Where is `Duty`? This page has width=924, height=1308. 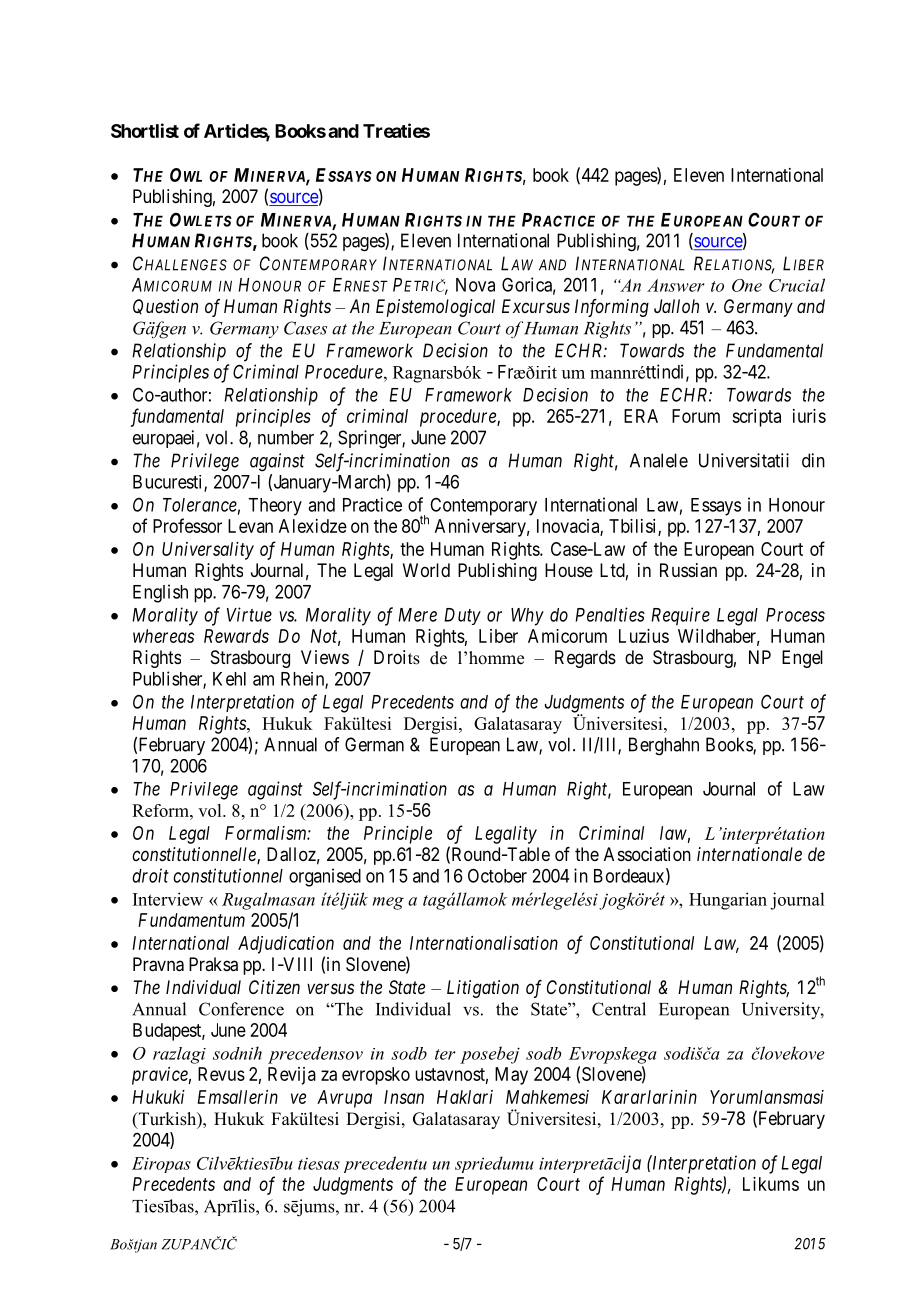
Duty is located at coordinates (462, 616).
